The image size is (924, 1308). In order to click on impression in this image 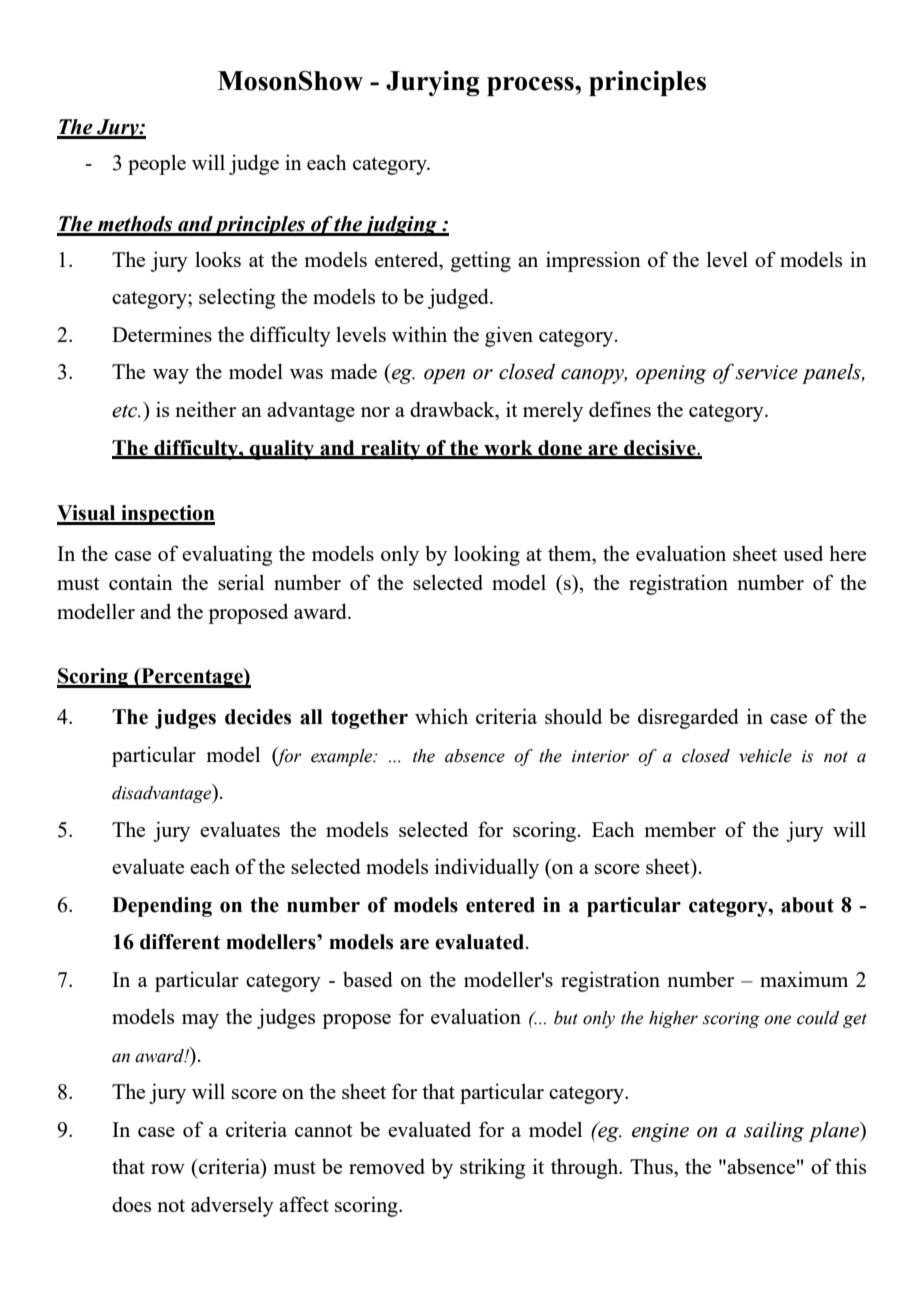, I will do `click(593, 261)`.
